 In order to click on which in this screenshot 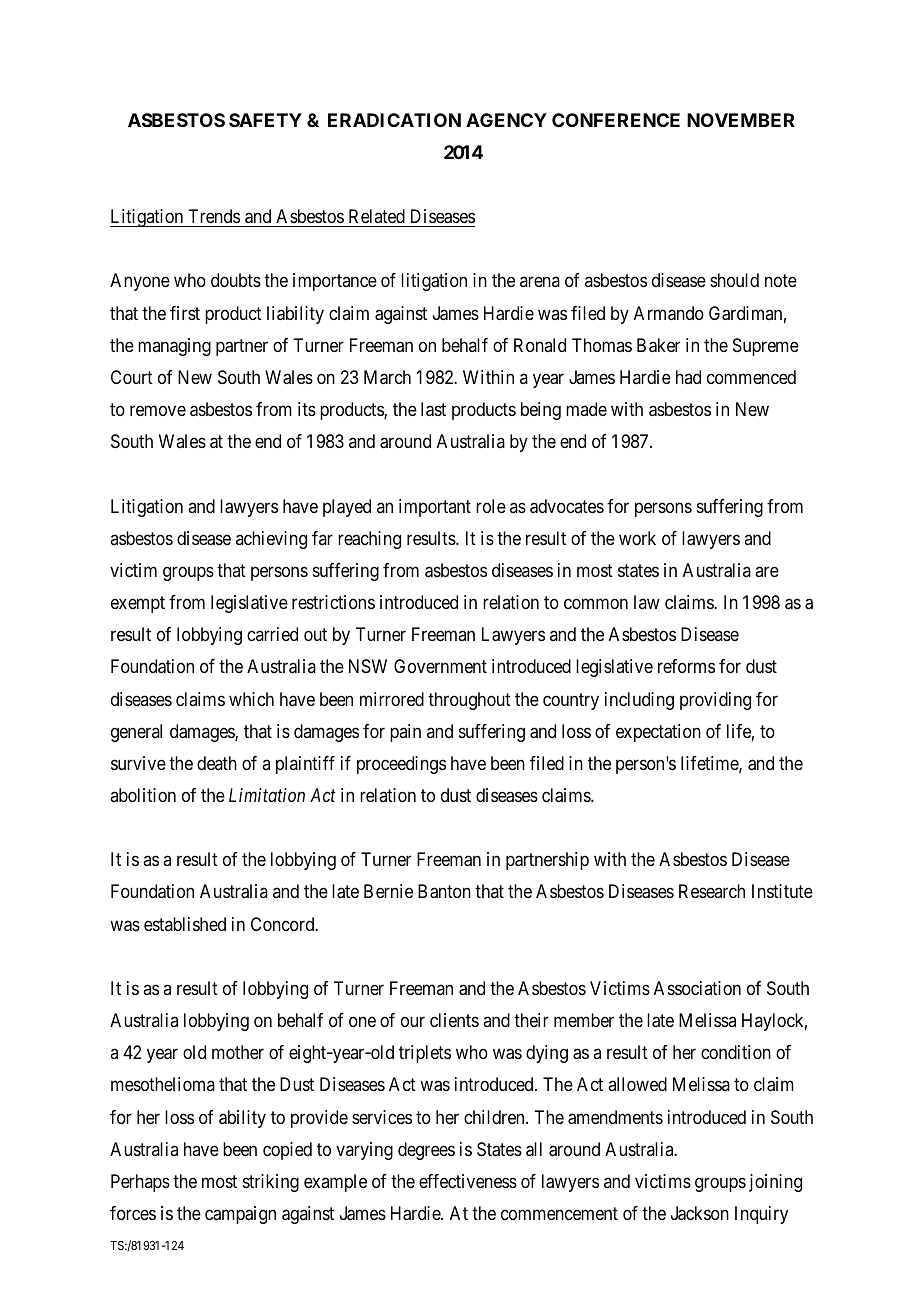, I will do `click(251, 699)`.
